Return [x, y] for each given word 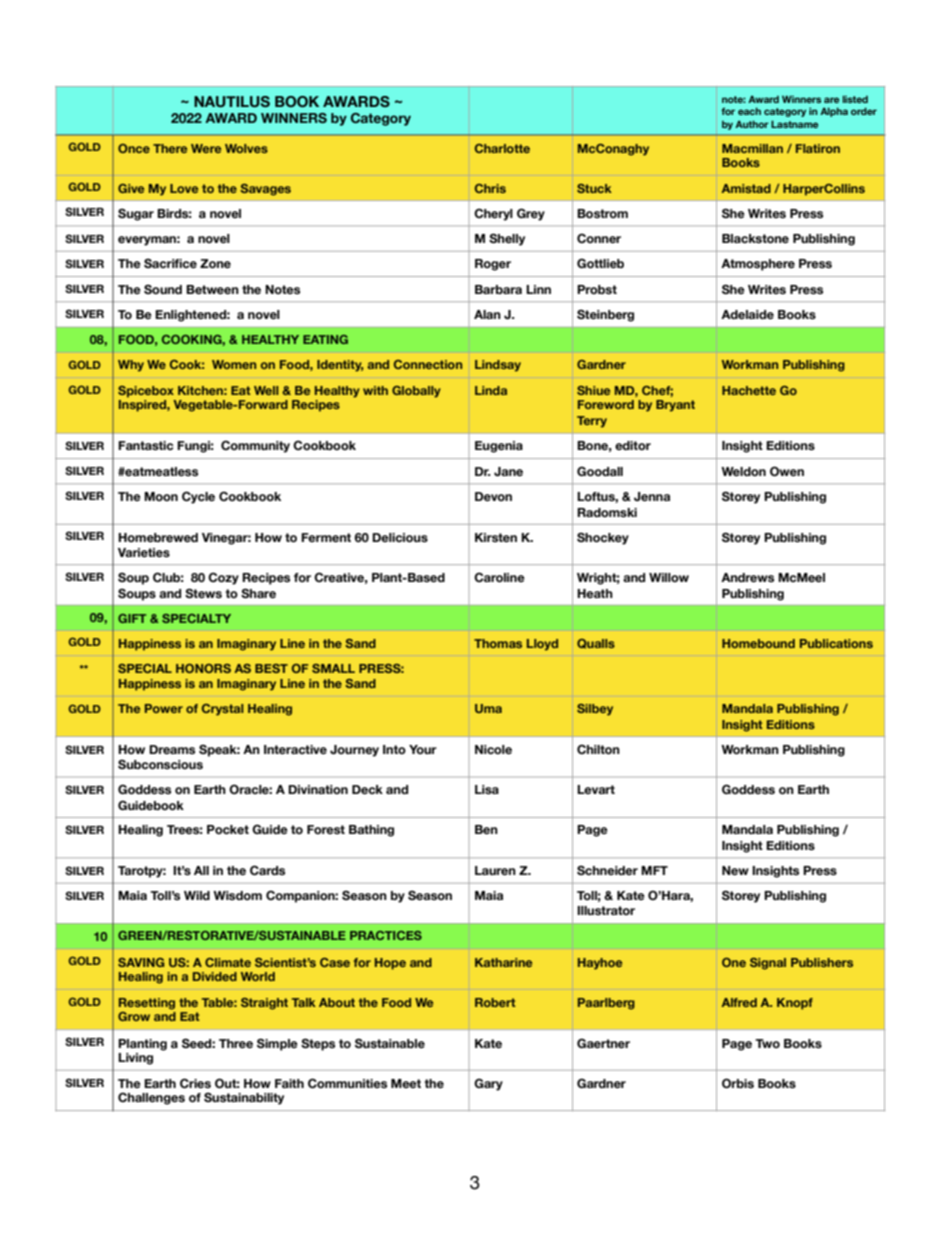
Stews [203, 593]
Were [206, 148]
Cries [195, 1083]
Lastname [794, 124]
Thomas [498, 643]
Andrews [747, 577]
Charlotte [502, 148]
